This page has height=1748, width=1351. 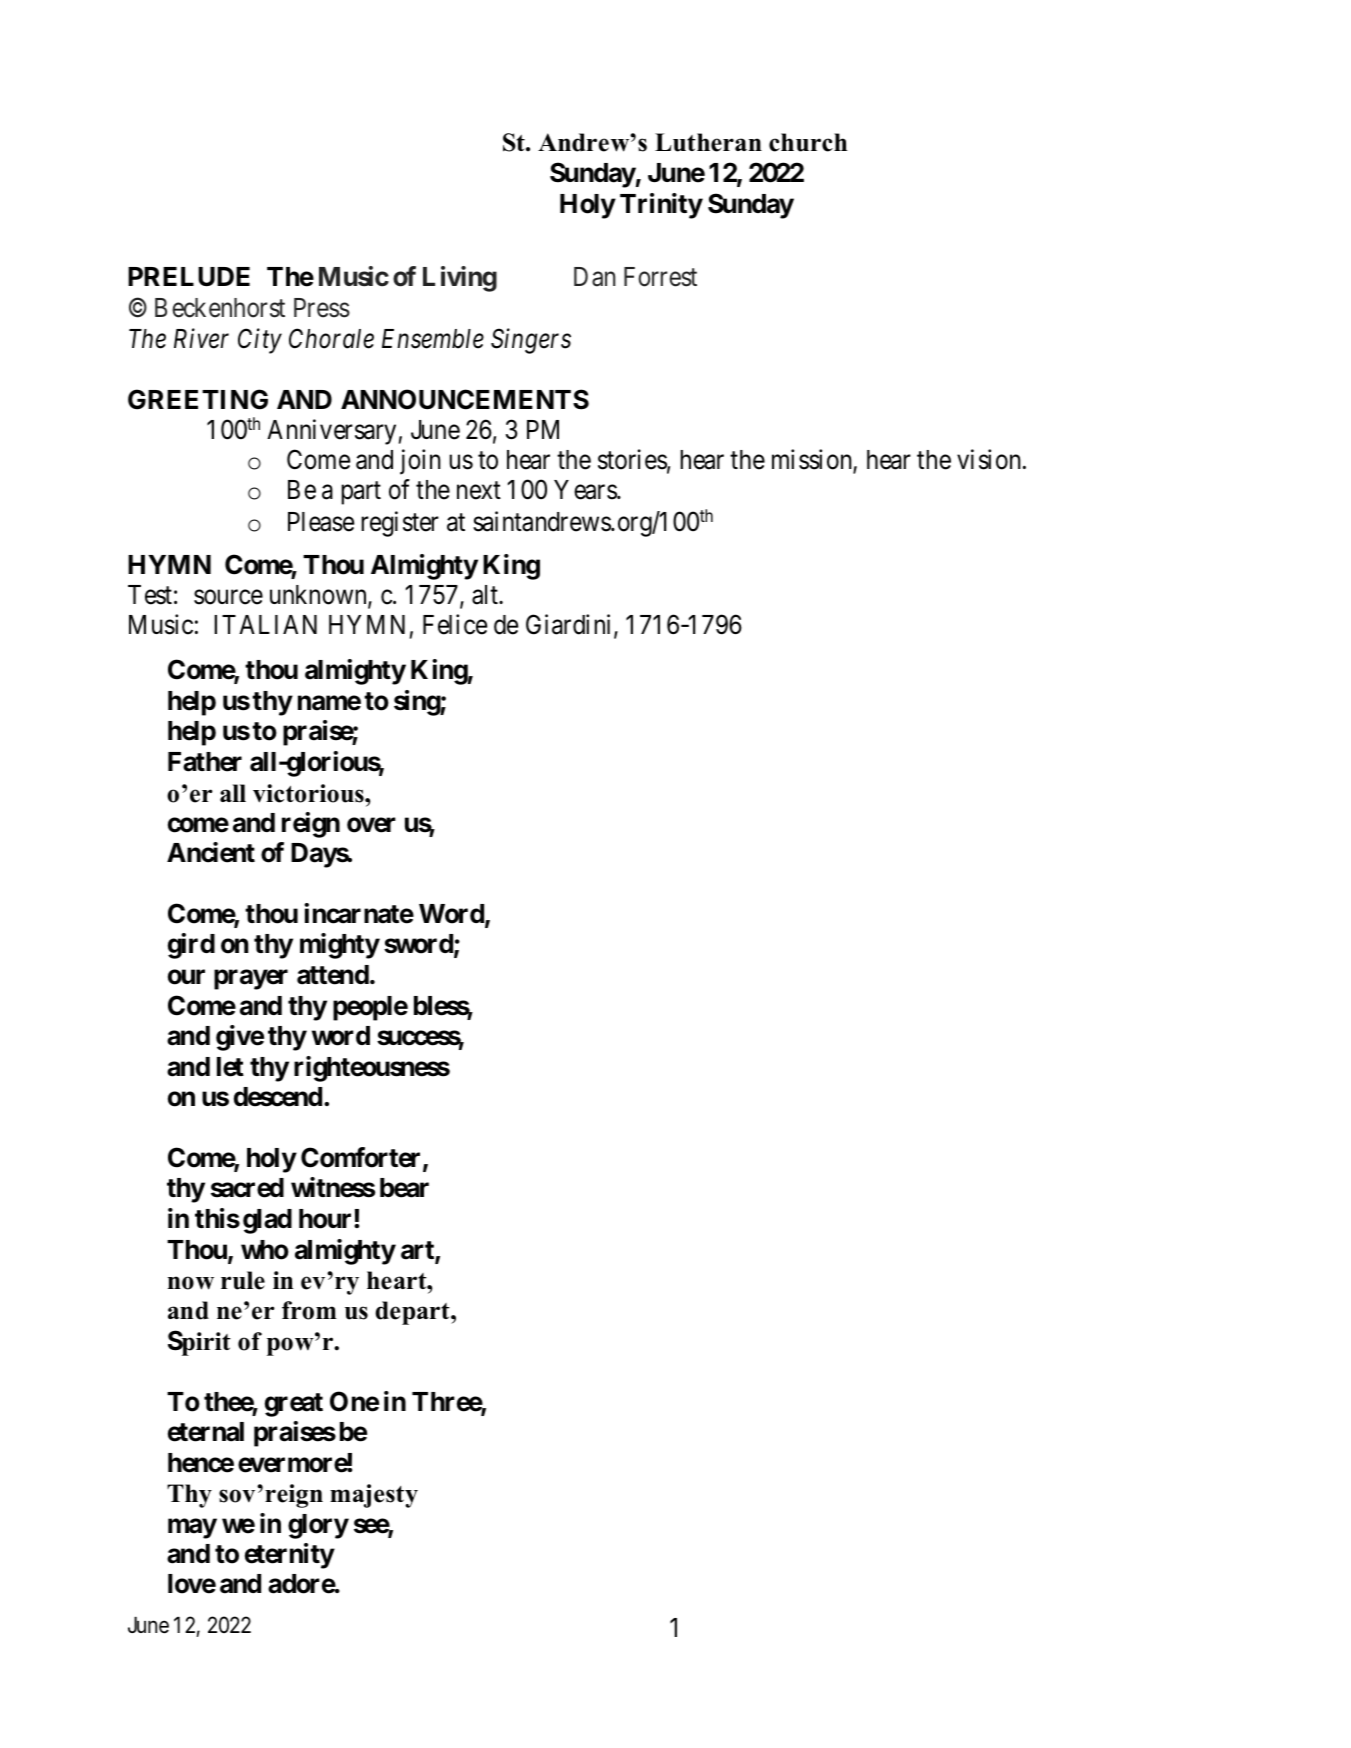 What do you see at coordinates (189, 277) in the page?
I see `PRELUDE` at bounding box center [189, 277].
